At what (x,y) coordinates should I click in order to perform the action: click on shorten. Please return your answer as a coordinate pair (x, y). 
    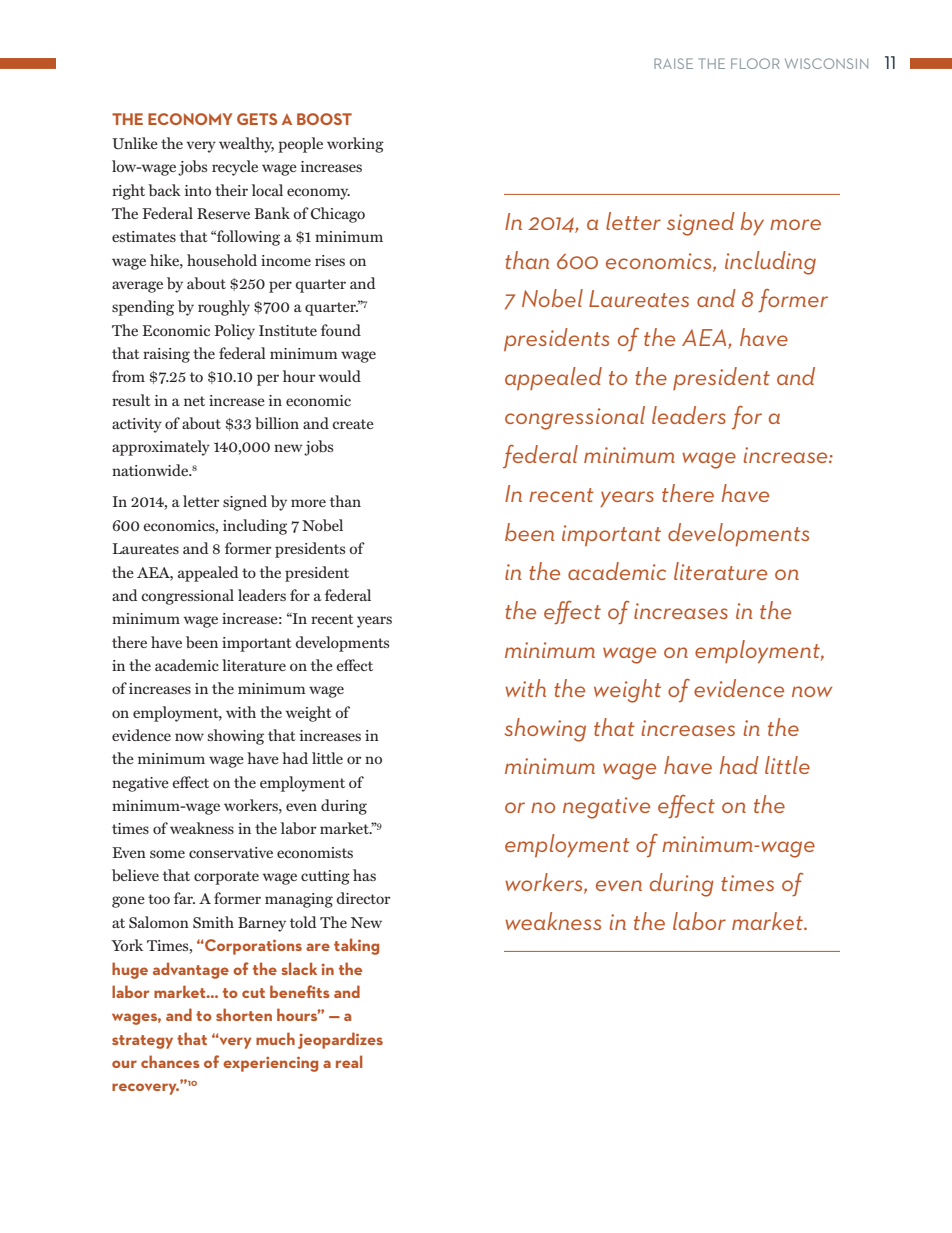
    Looking at the image, I should click on (244, 1014).
